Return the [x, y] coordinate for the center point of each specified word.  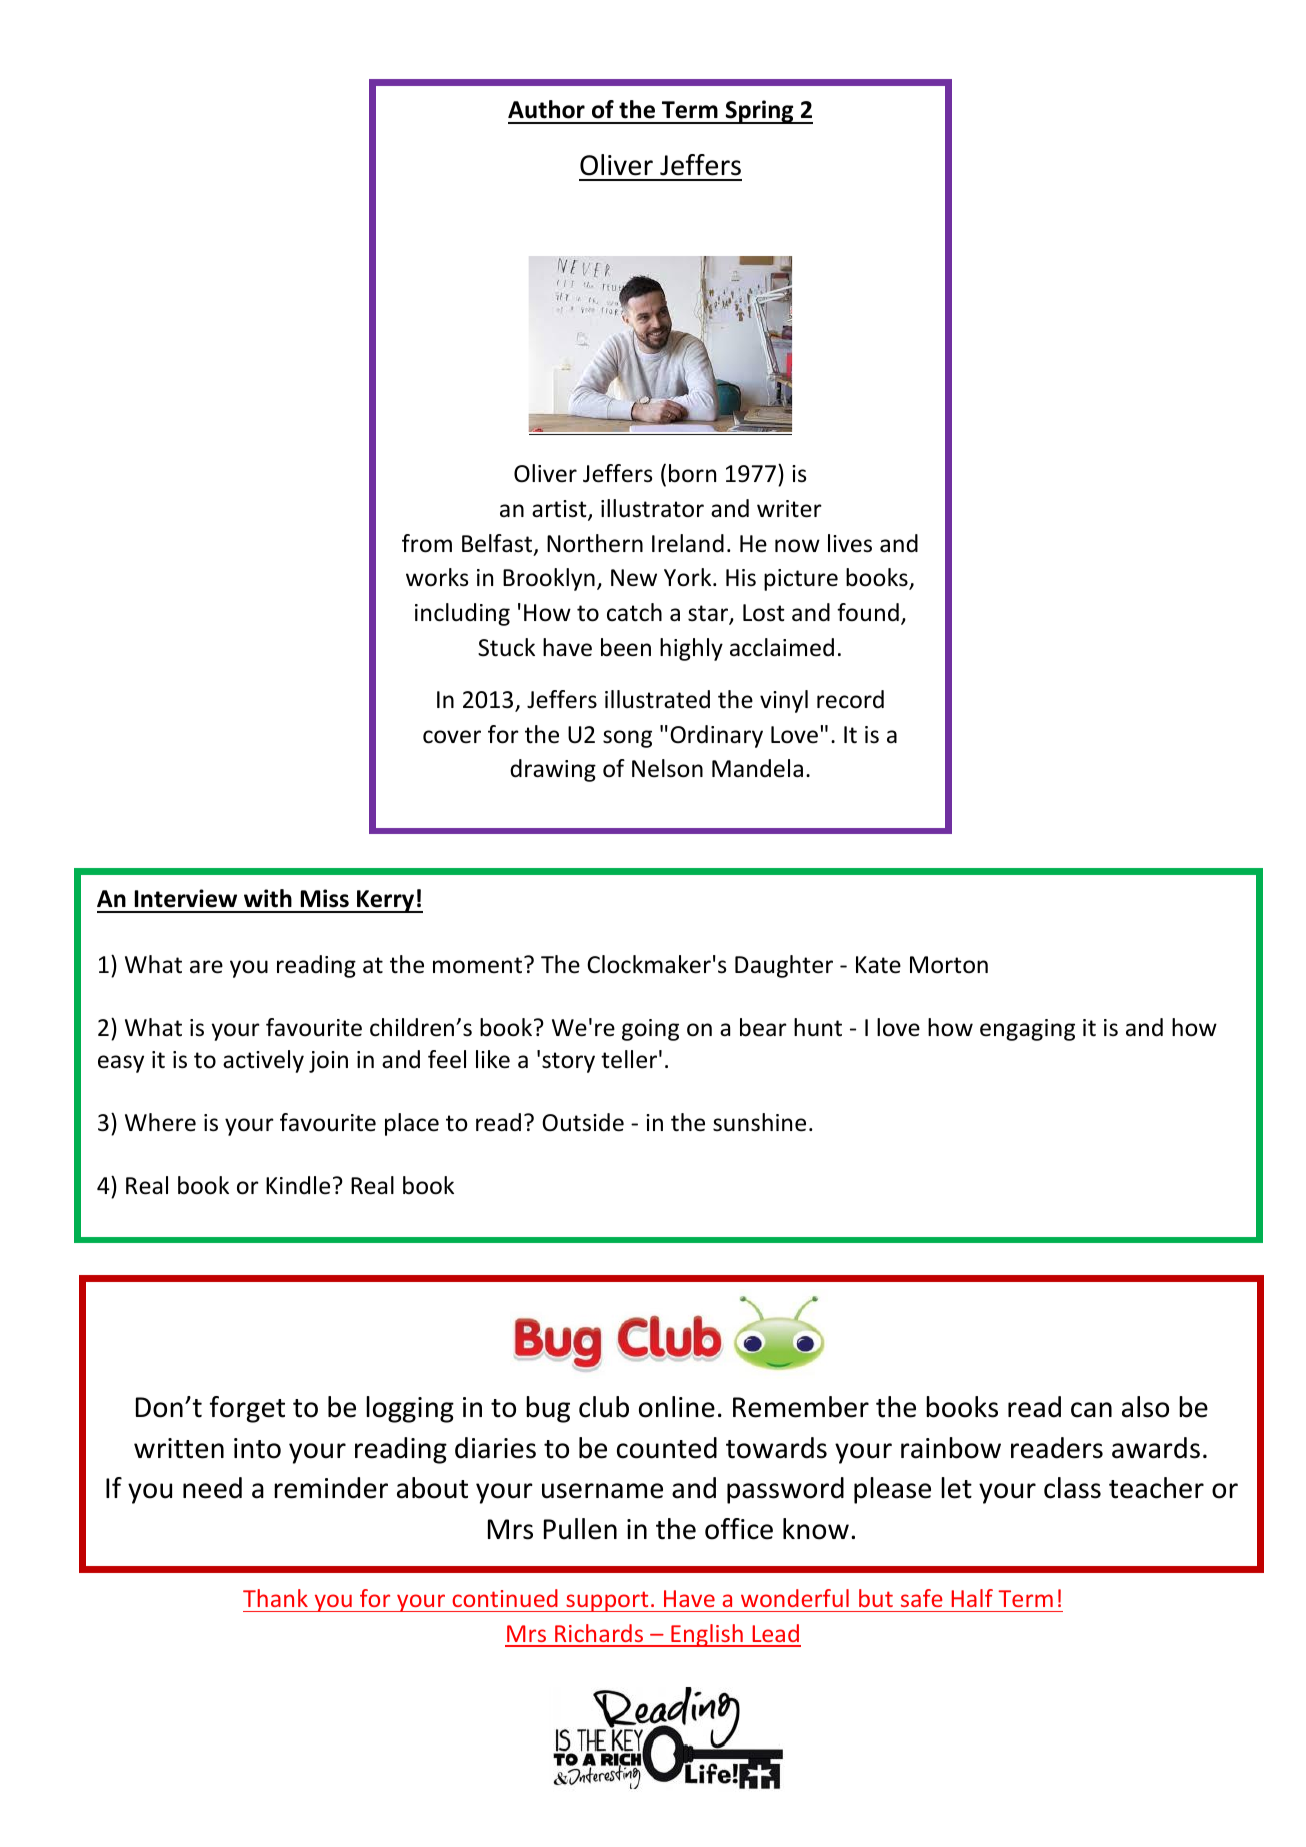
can [1091, 1410]
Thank [275, 1598]
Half [972, 1598]
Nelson [667, 768]
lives [850, 543]
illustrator [652, 508]
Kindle [298, 1185]
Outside [583, 1122]
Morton [949, 965]
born [692, 473]
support [607, 1601]
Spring [760, 112]
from [427, 543]
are [206, 967]
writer [789, 509]
